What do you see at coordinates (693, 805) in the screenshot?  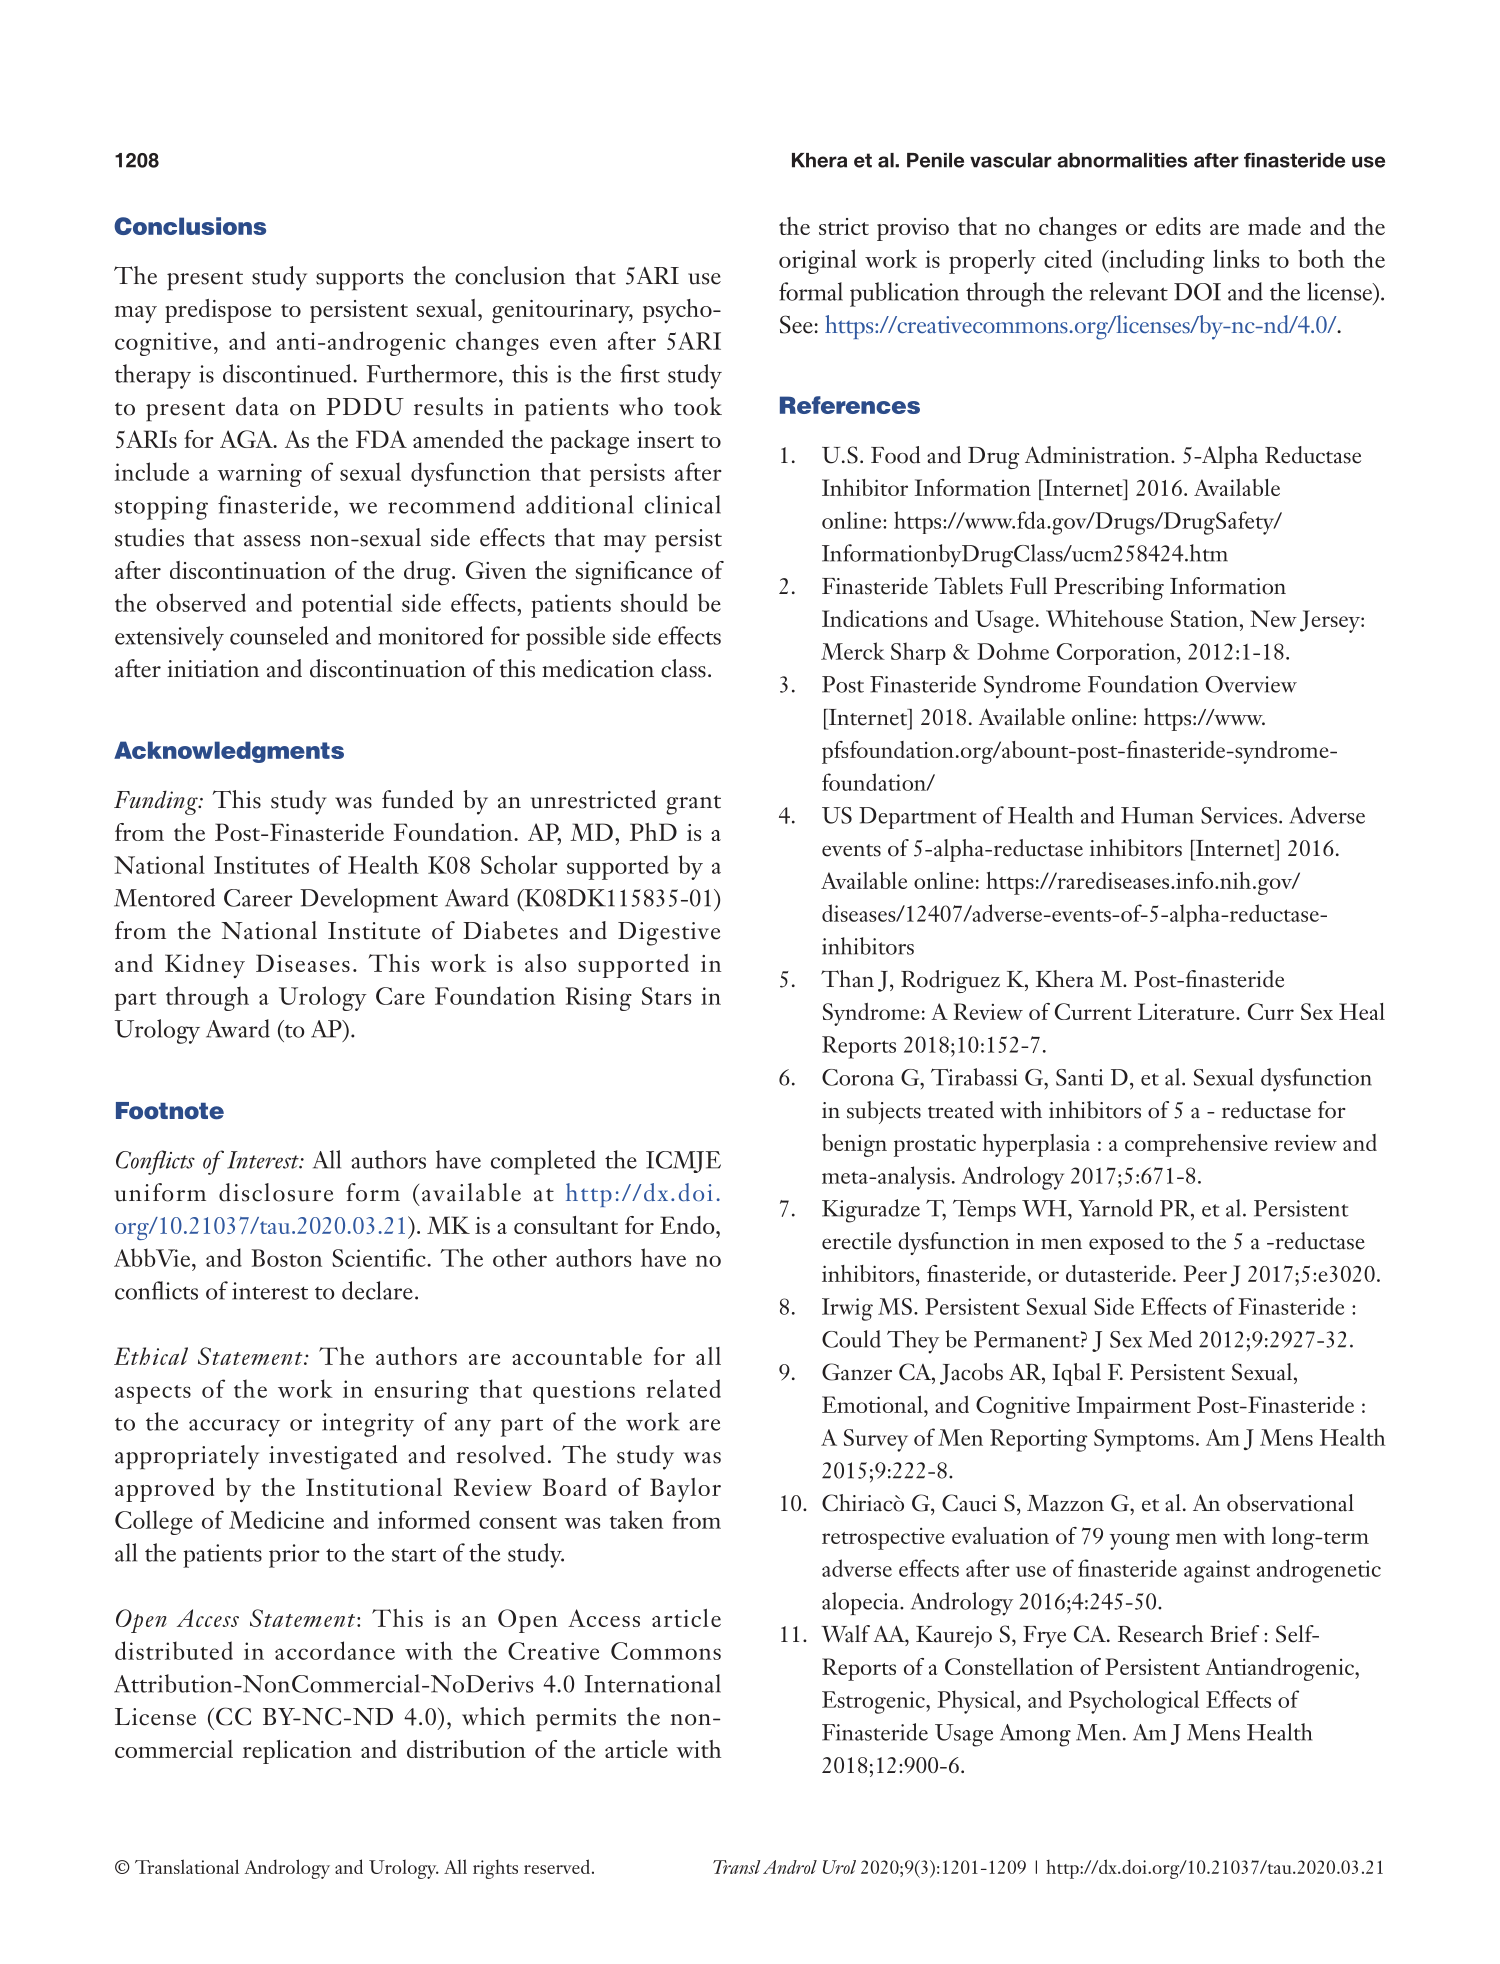 I see `grant` at bounding box center [693, 805].
